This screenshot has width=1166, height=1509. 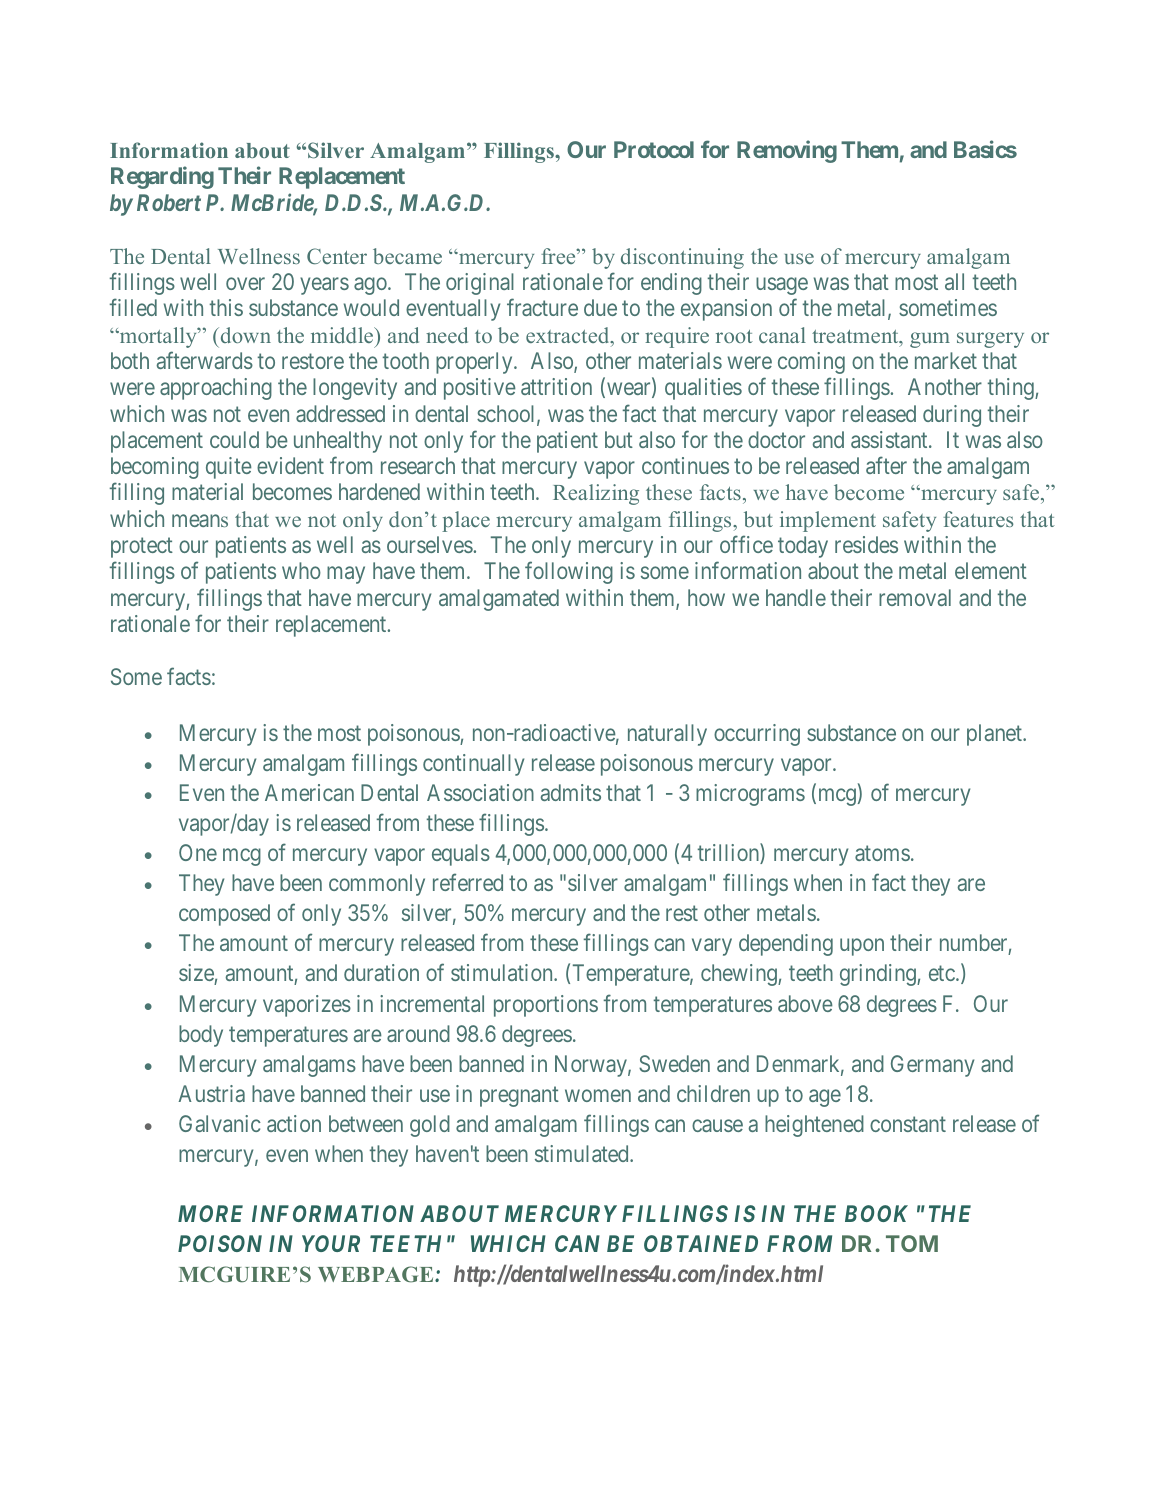 I want to click on American, so click(x=309, y=792).
